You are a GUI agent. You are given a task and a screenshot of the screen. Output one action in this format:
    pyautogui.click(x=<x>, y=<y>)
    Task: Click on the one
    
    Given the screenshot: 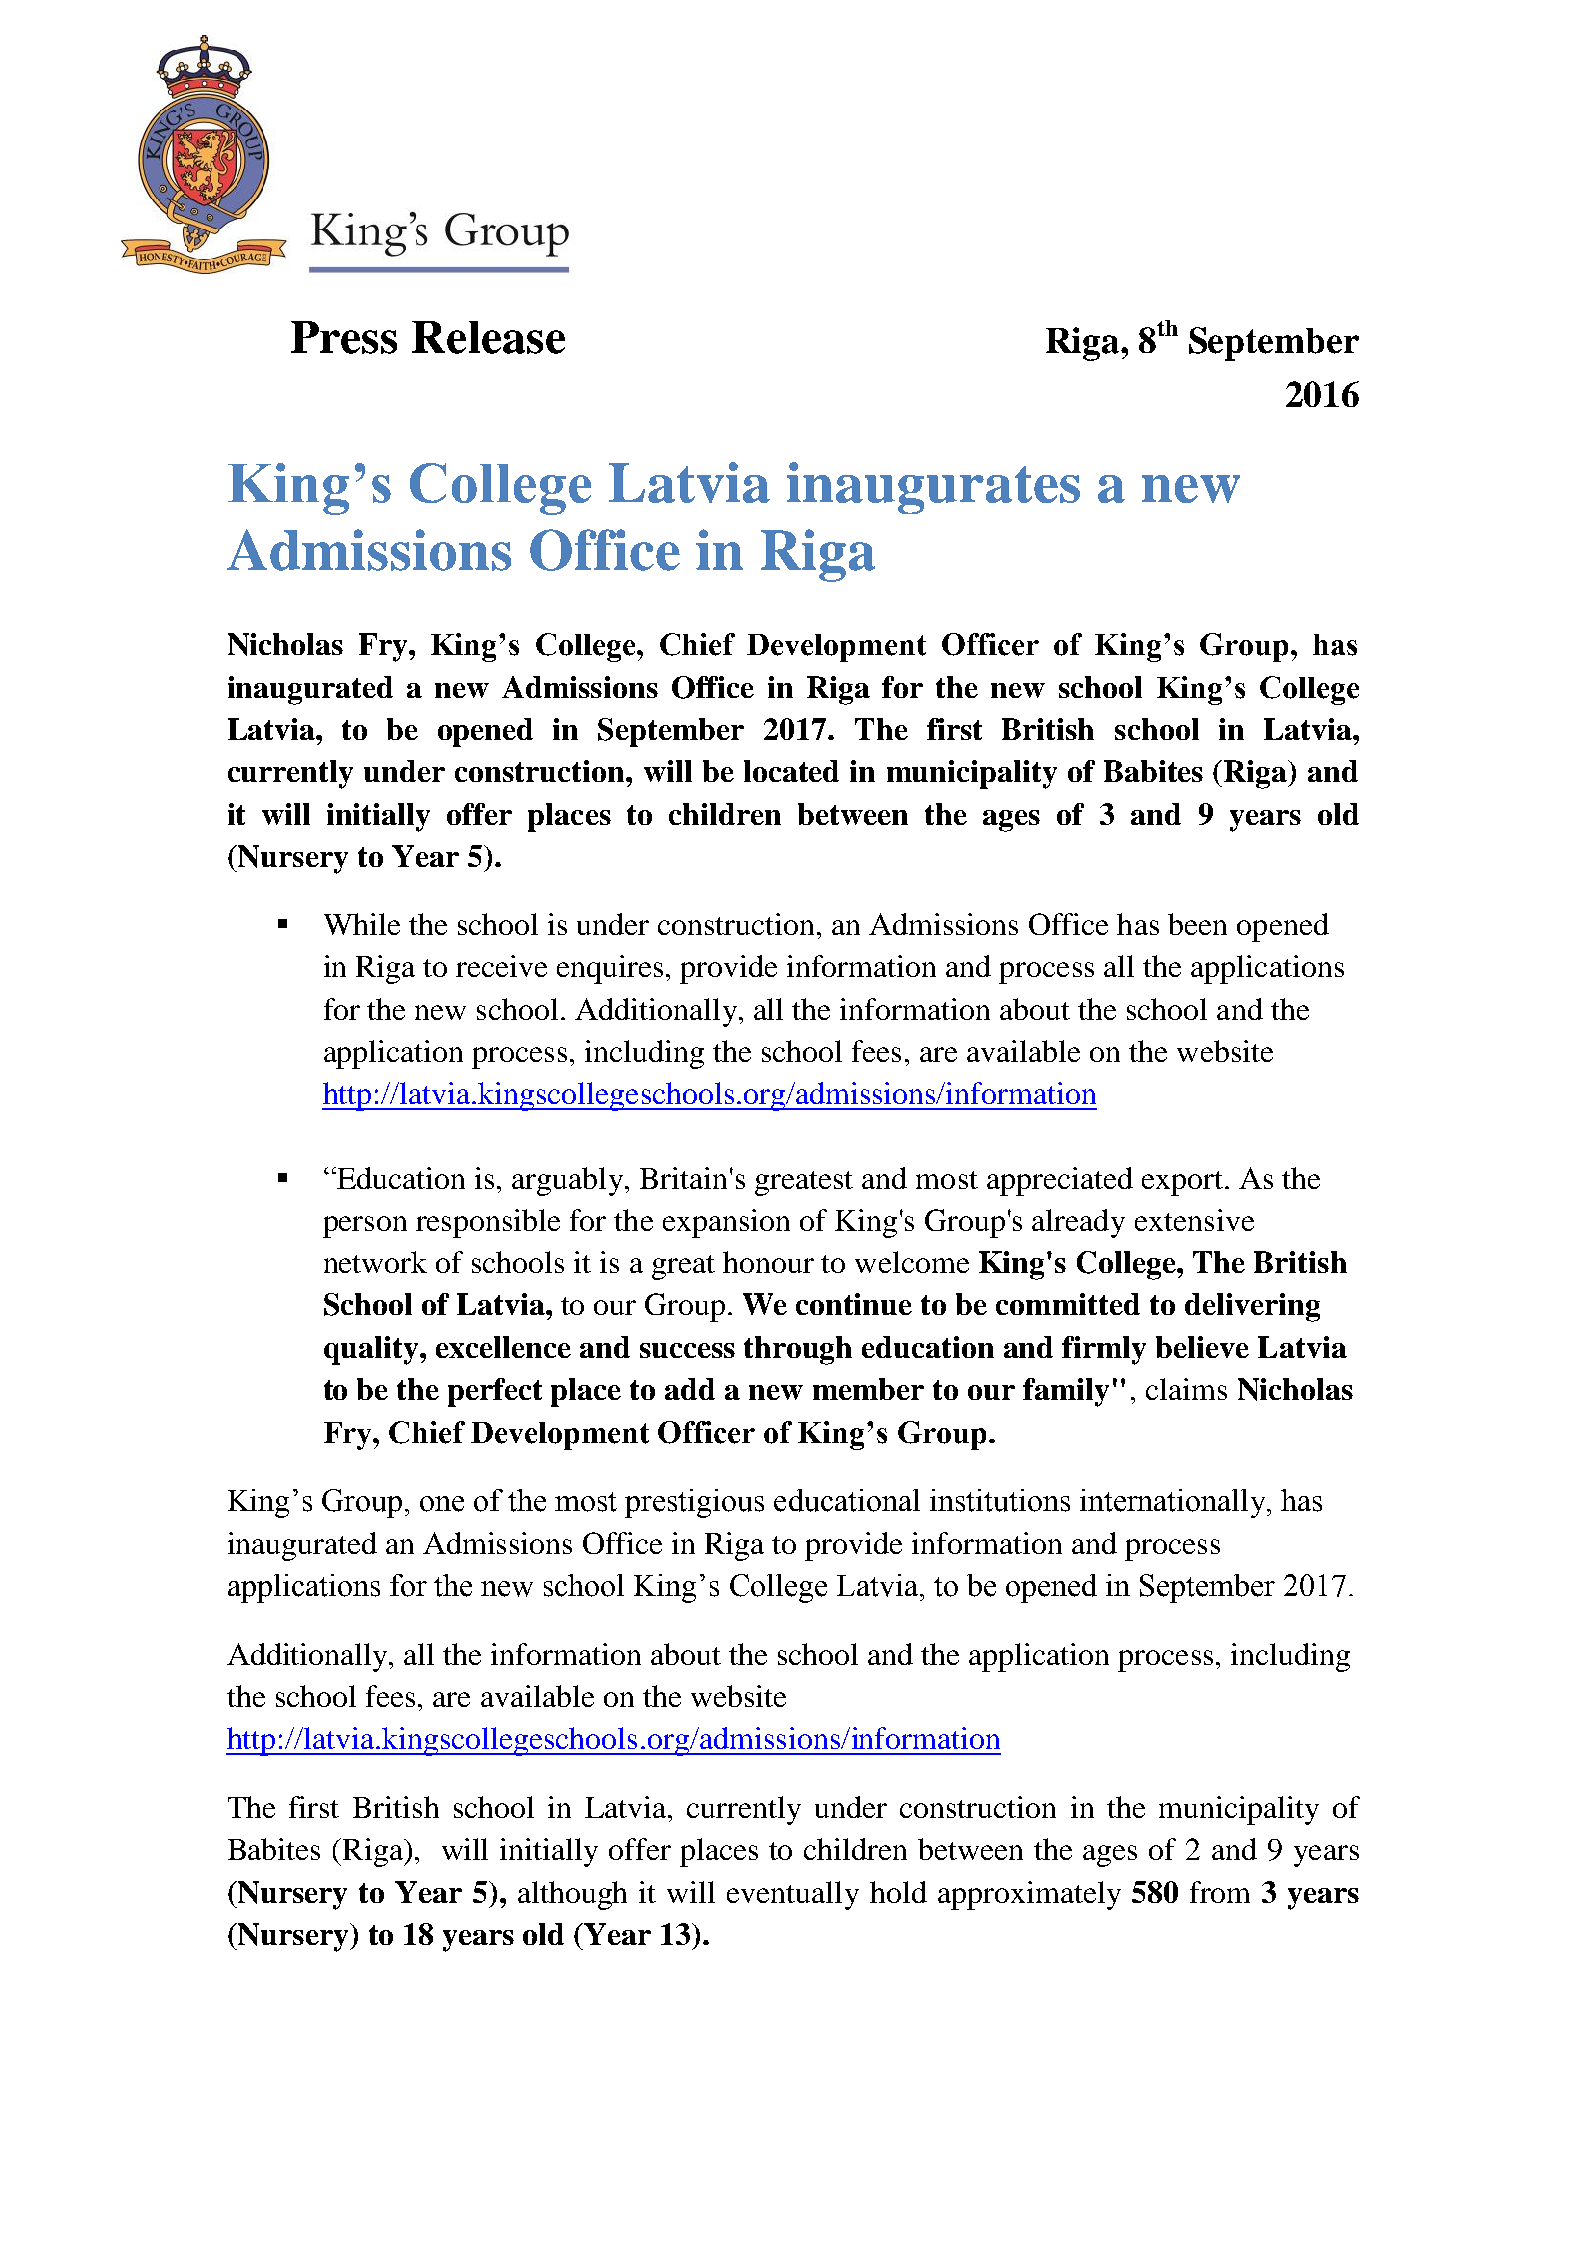 What is the action you would take?
    pyautogui.click(x=442, y=1504)
